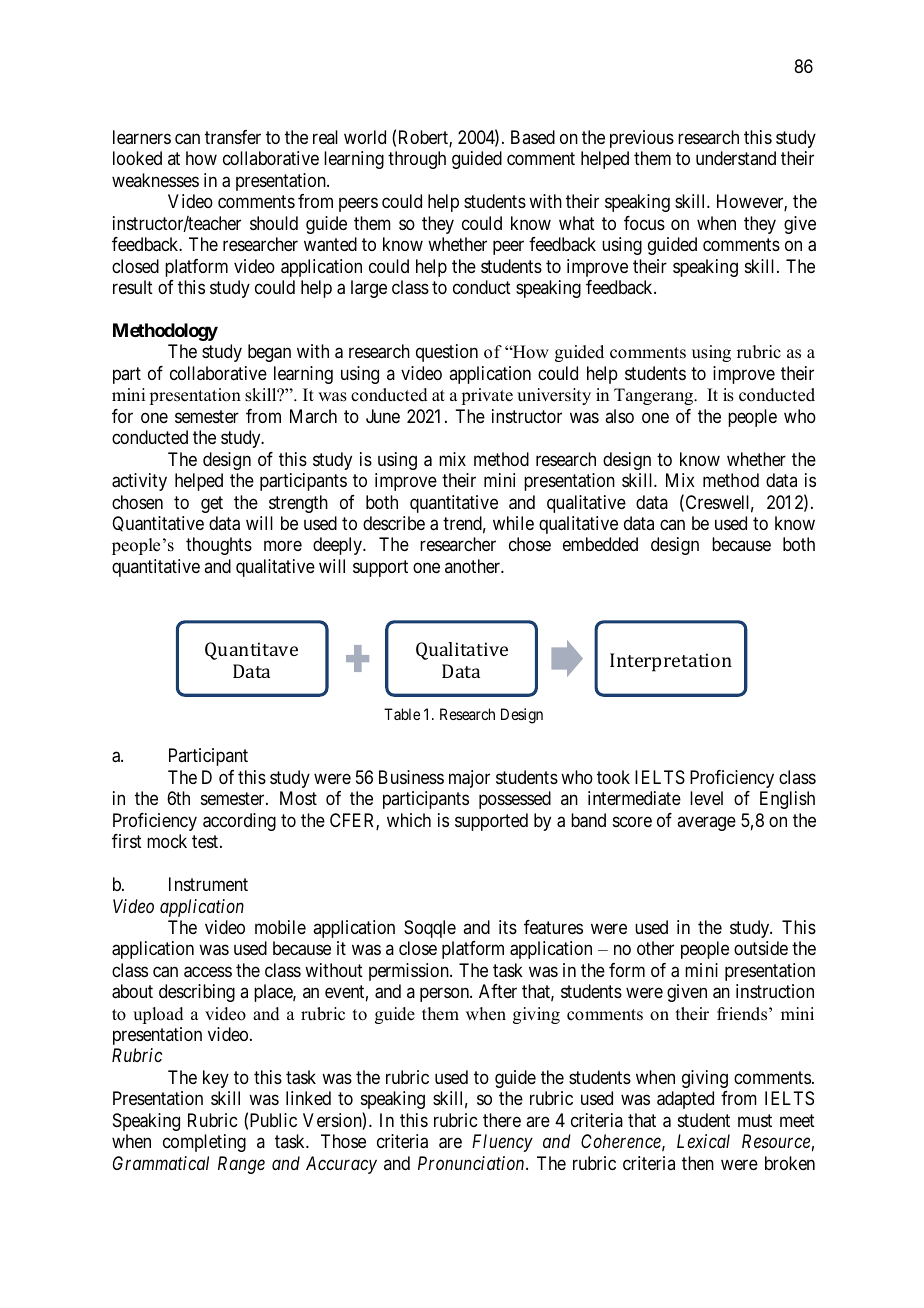 The height and width of the page is (1308, 924). I want to click on get, so click(212, 504).
